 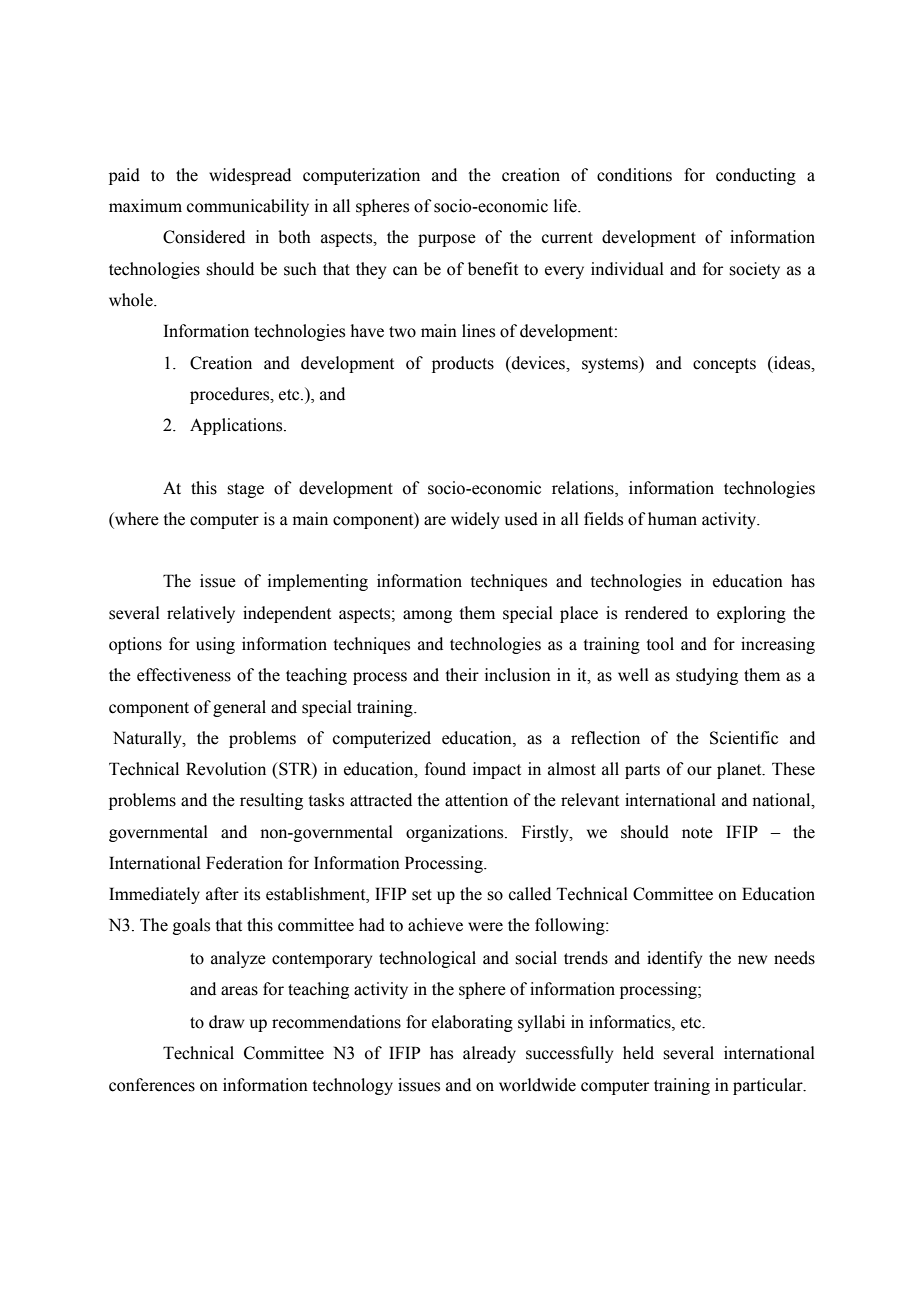 I want to click on using, so click(x=215, y=645).
